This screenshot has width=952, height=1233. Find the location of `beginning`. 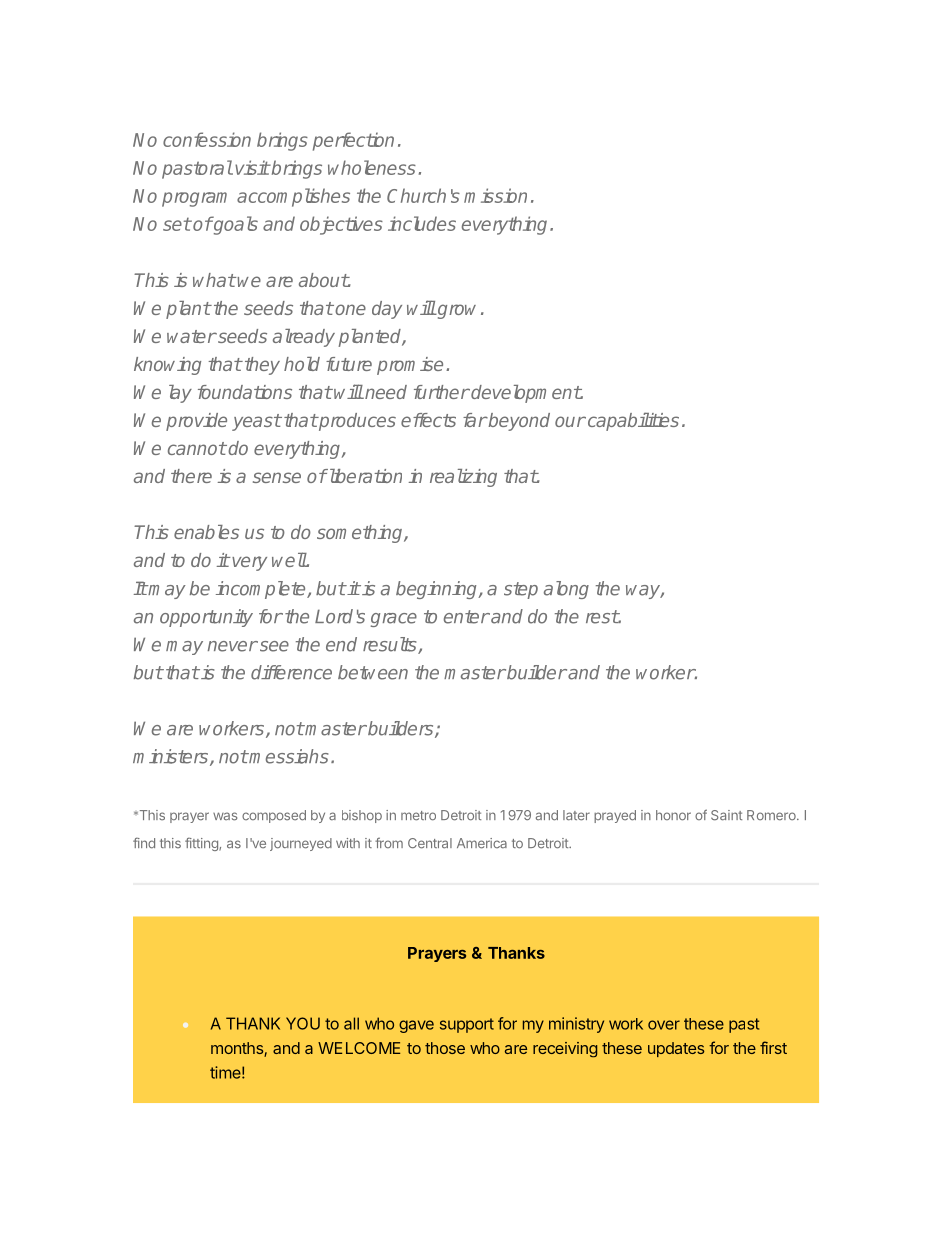

beginning is located at coordinates (438, 590).
